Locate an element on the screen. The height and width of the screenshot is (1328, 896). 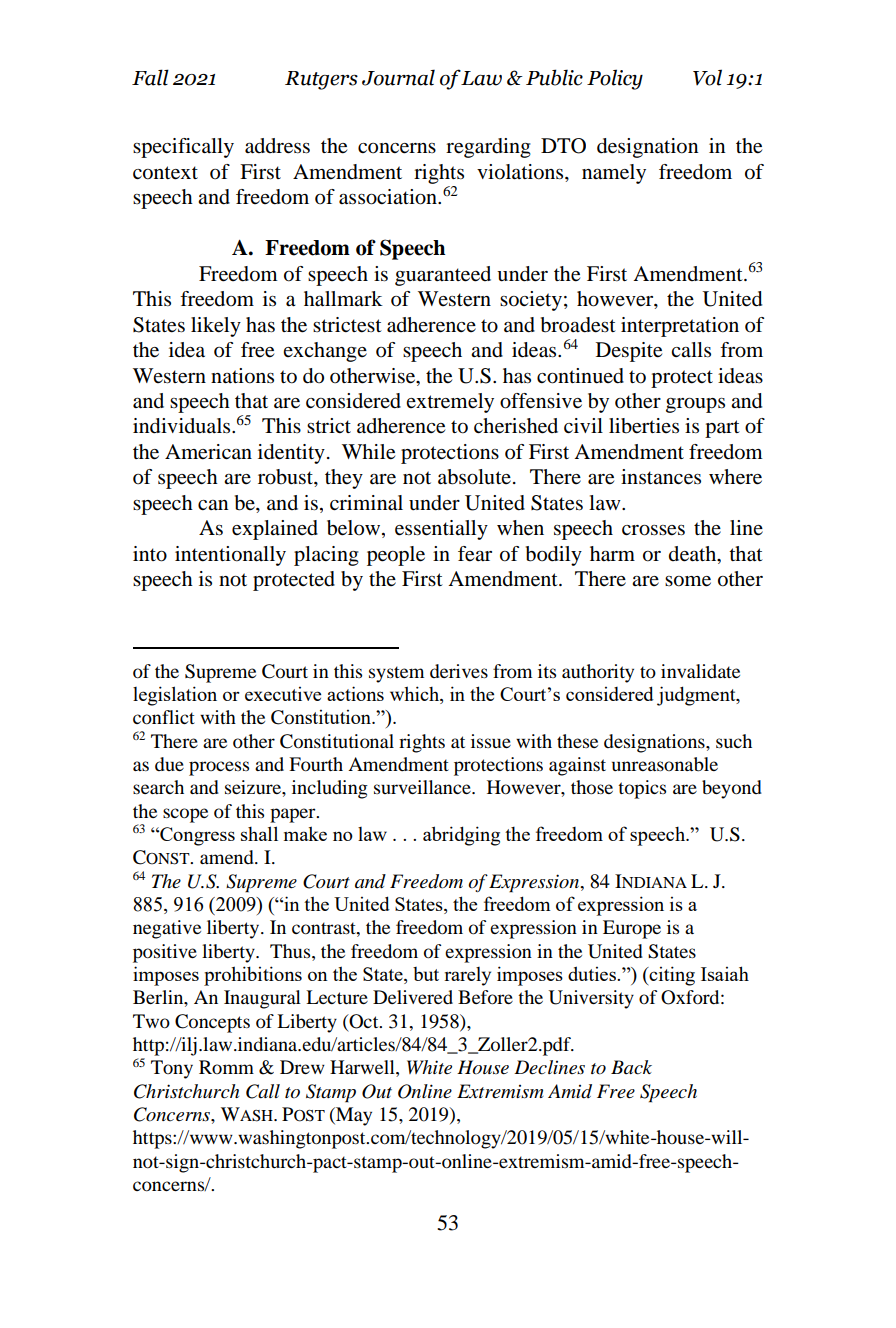
Vol is located at coordinates (707, 77).
